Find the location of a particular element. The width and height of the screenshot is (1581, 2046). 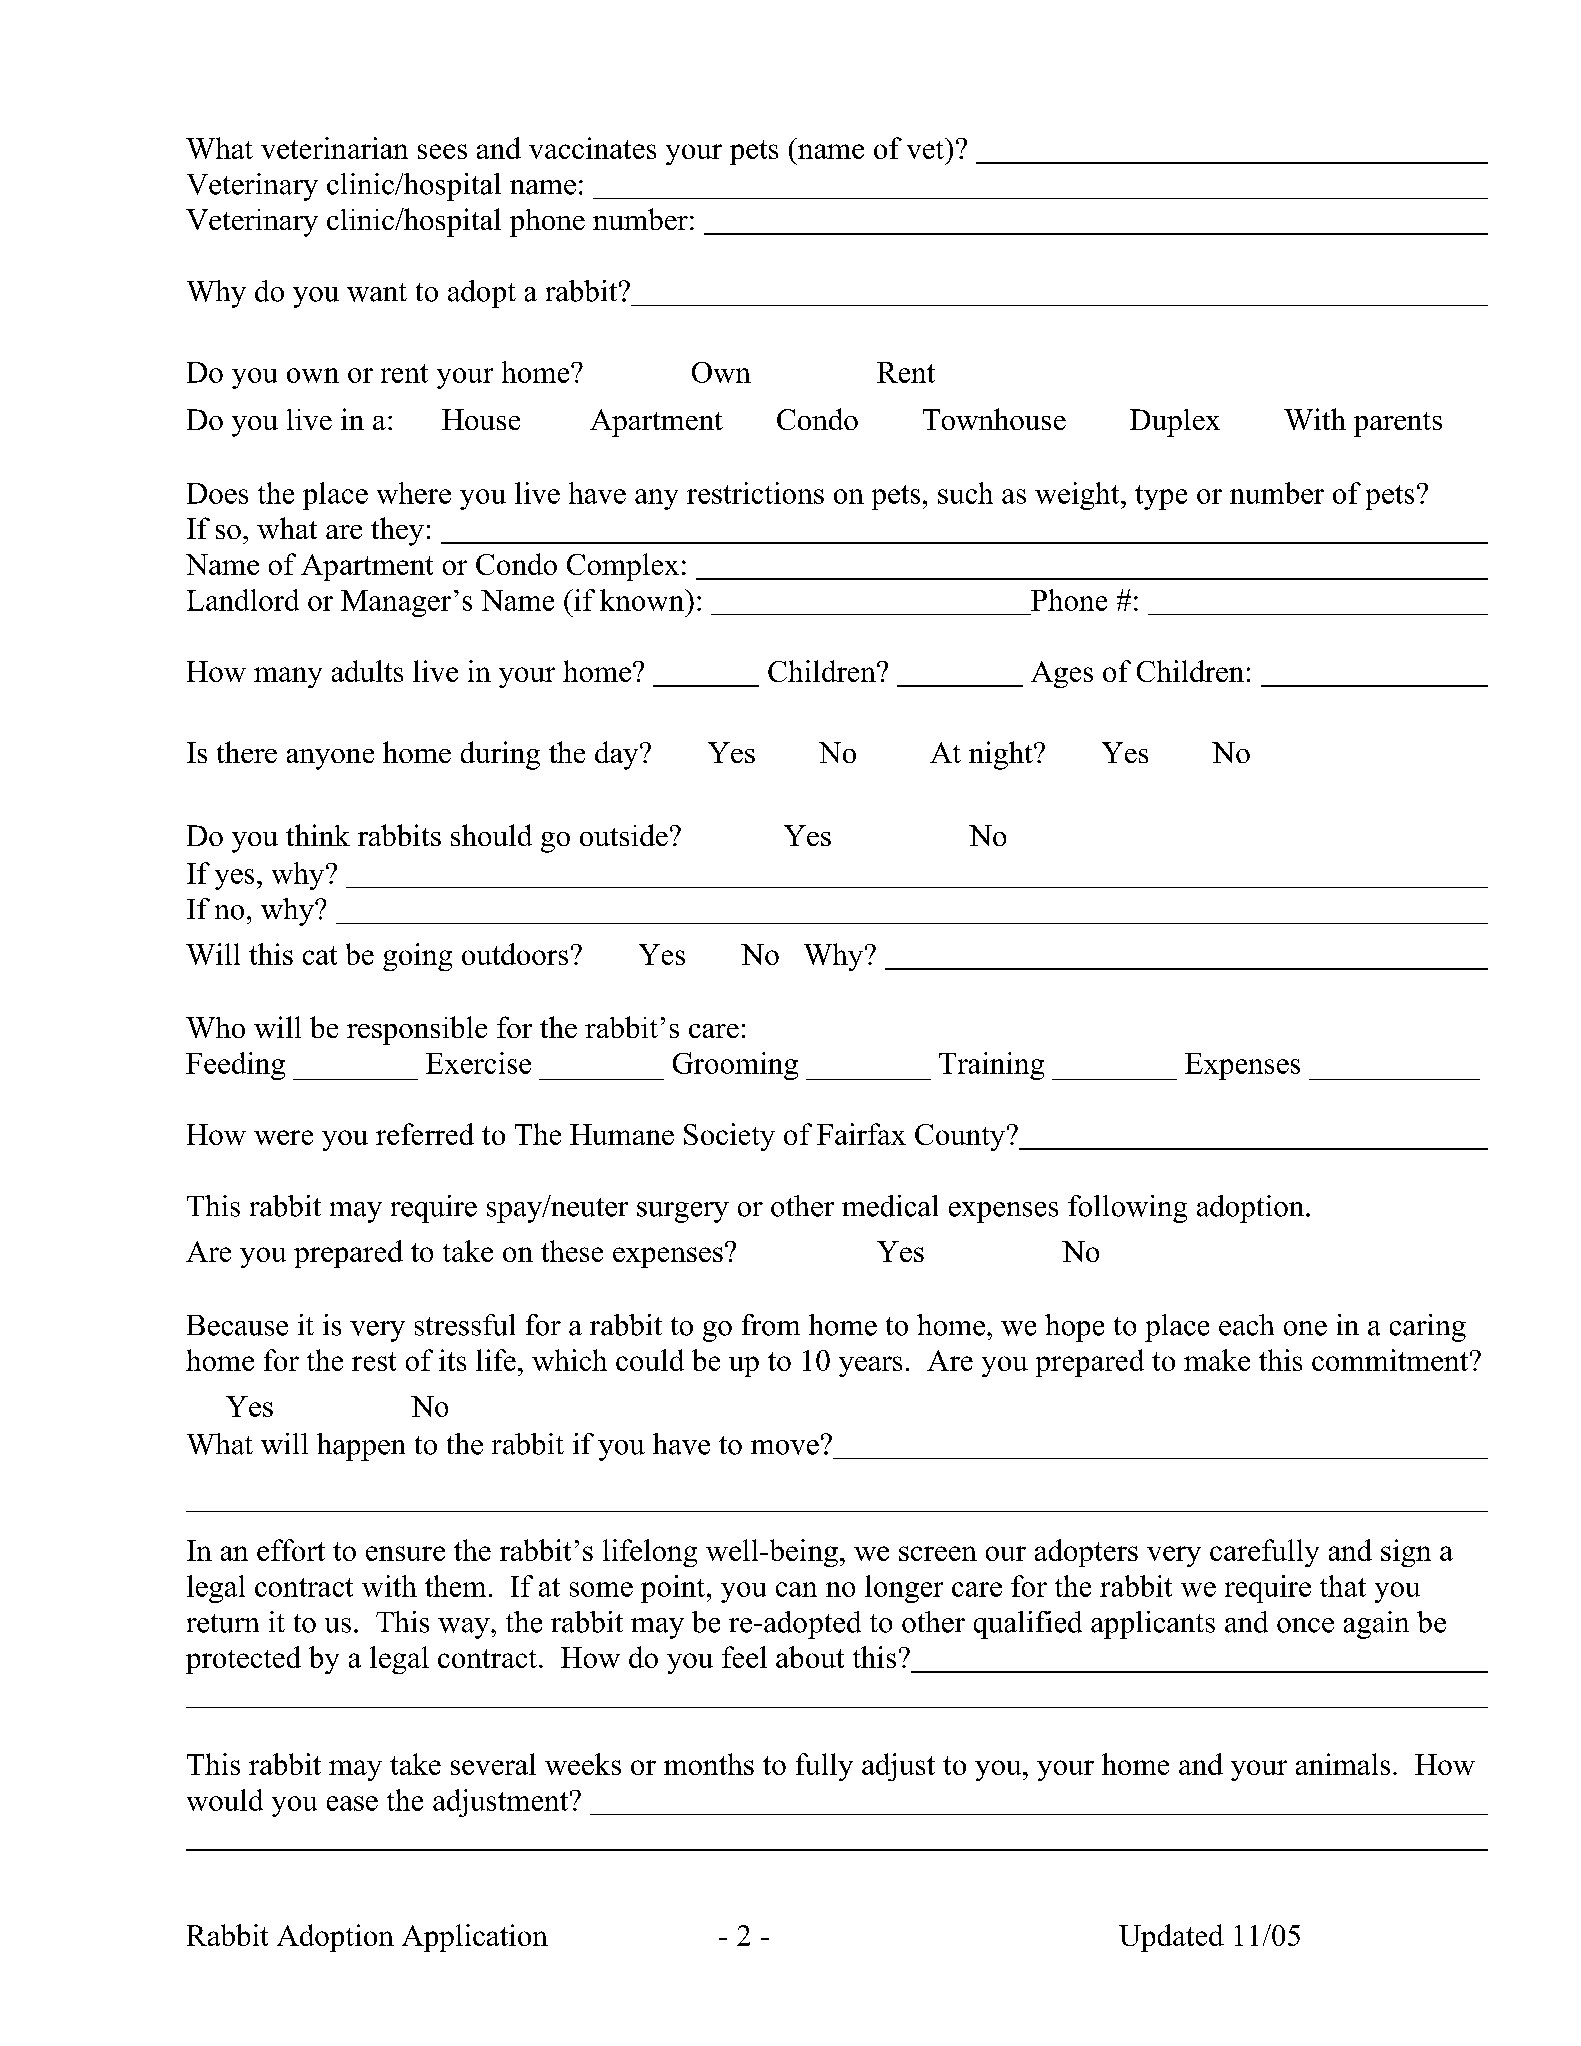

Duplex is located at coordinates (1175, 423).
